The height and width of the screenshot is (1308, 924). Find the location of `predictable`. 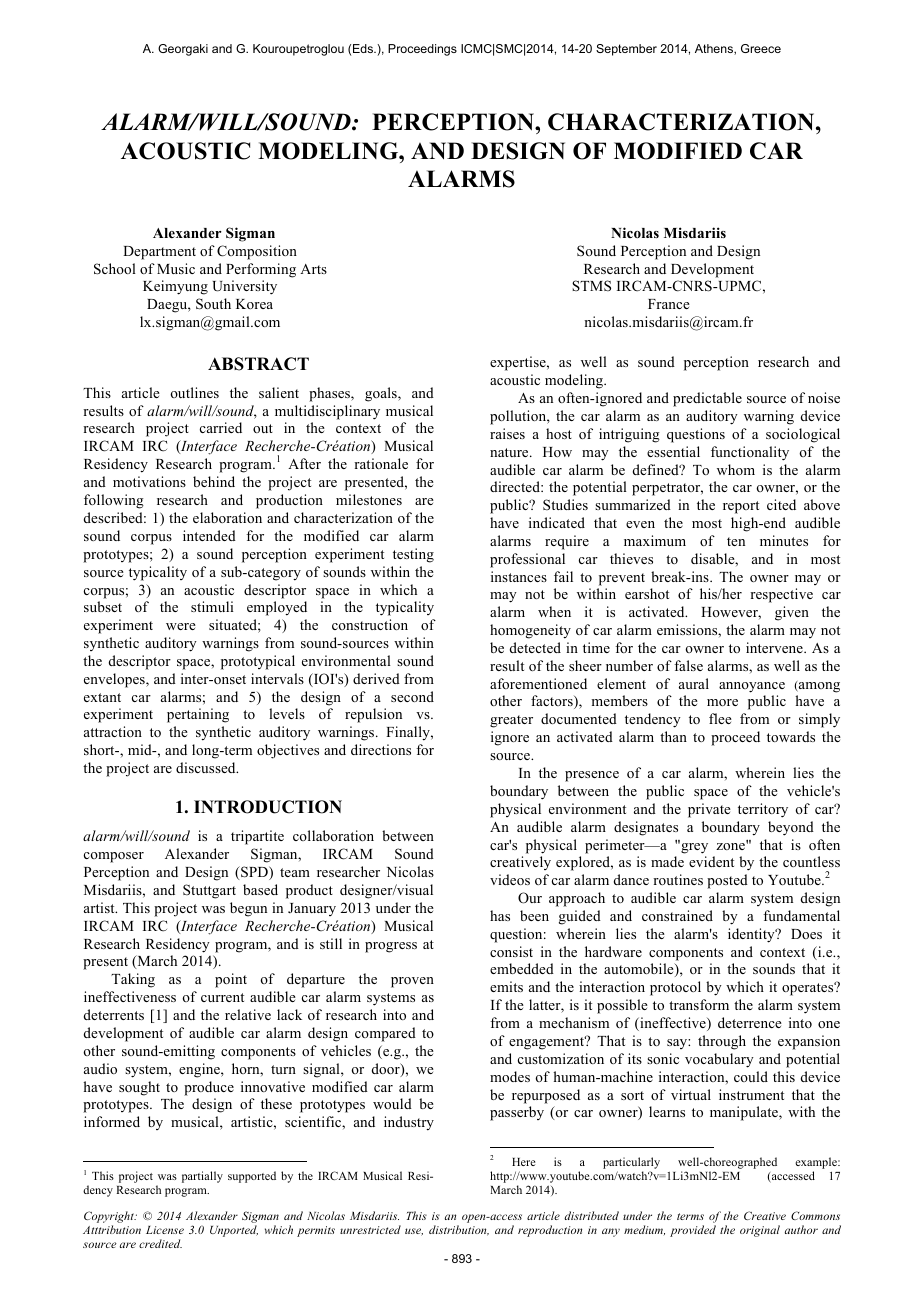

predictable is located at coordinates (707, 399).
